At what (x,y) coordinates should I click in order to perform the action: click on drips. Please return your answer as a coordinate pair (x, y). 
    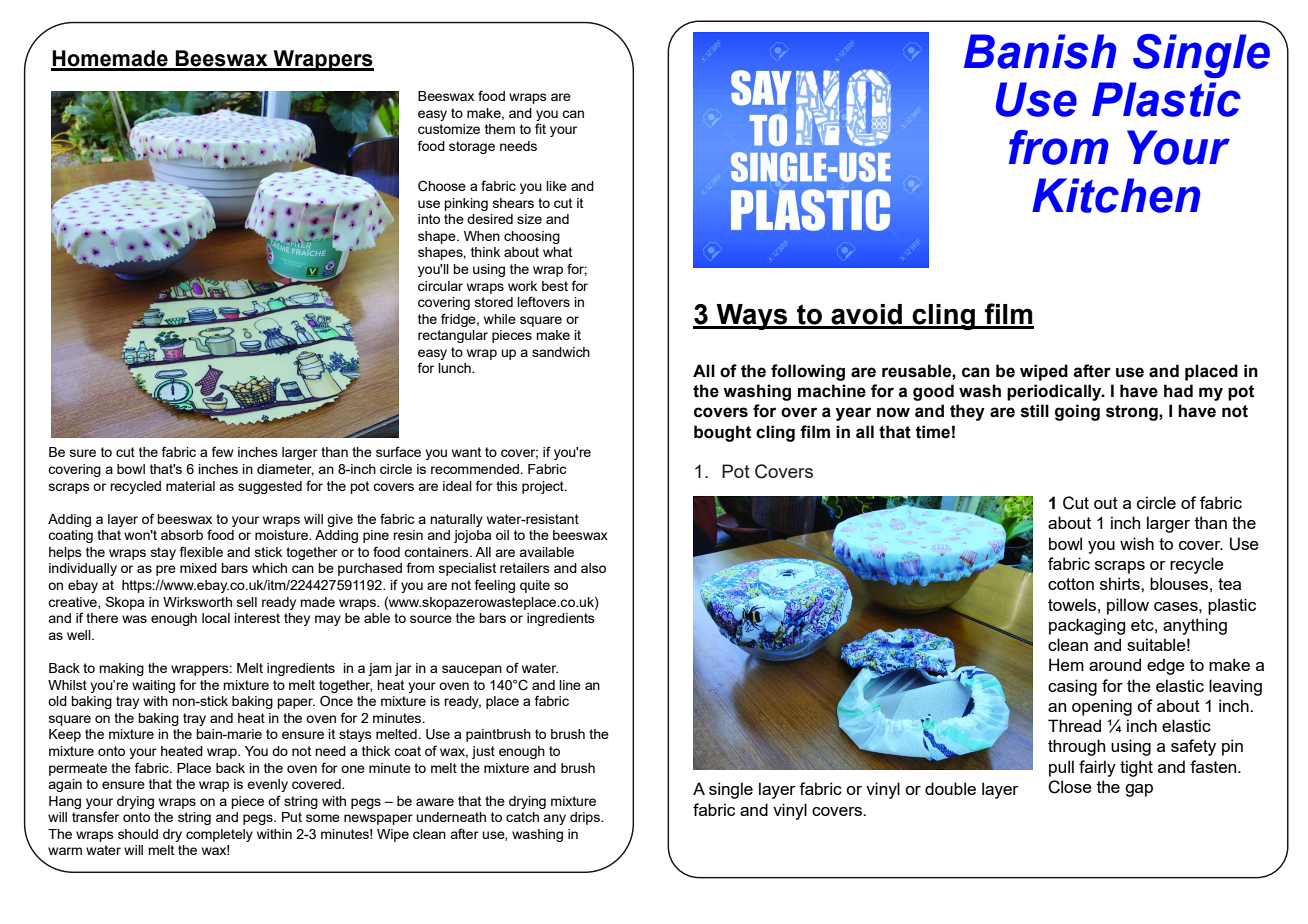
    Looking at the image, I should click on (586, 818).
